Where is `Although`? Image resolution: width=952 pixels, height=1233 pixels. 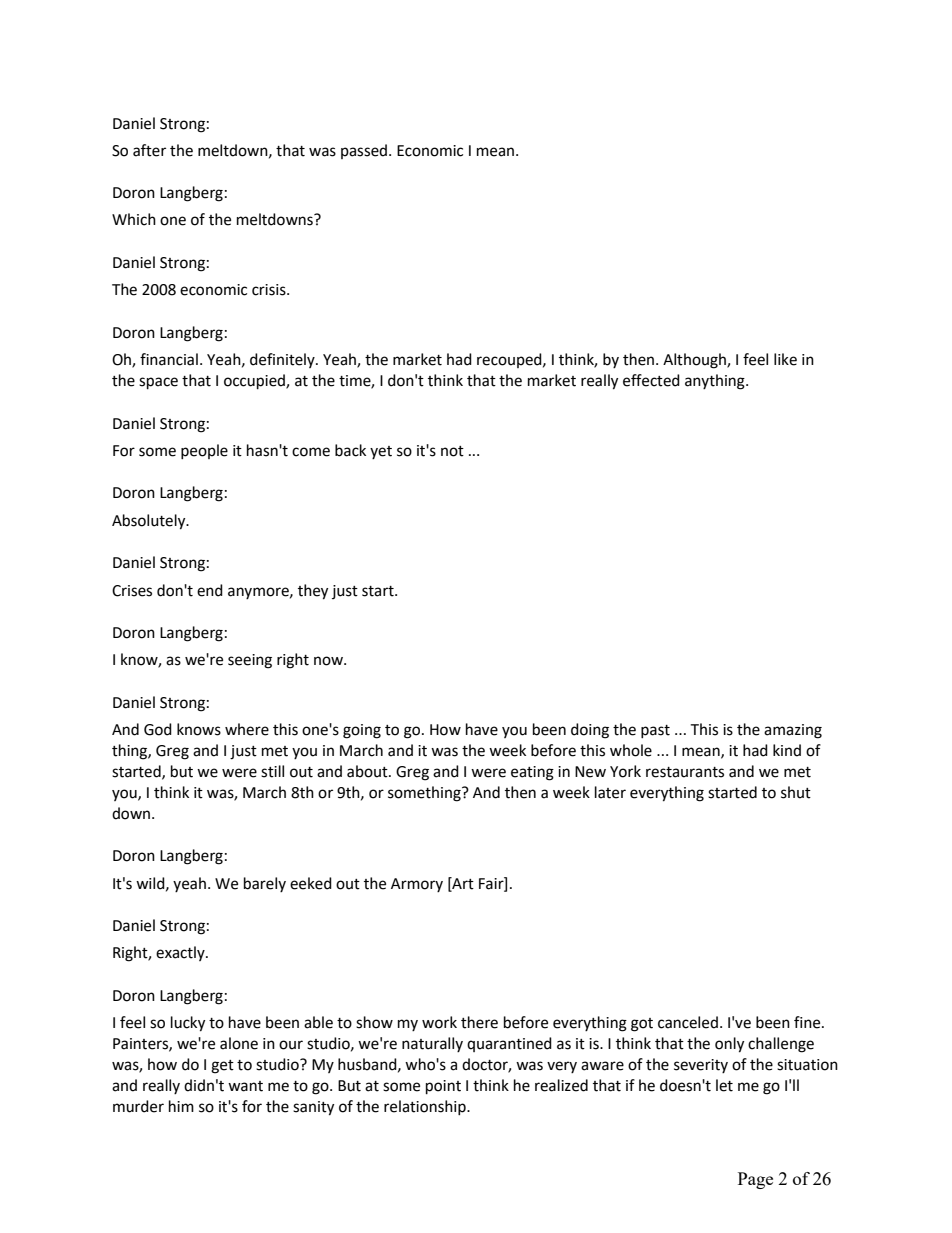
Although is located at coordinates (695, 361).
